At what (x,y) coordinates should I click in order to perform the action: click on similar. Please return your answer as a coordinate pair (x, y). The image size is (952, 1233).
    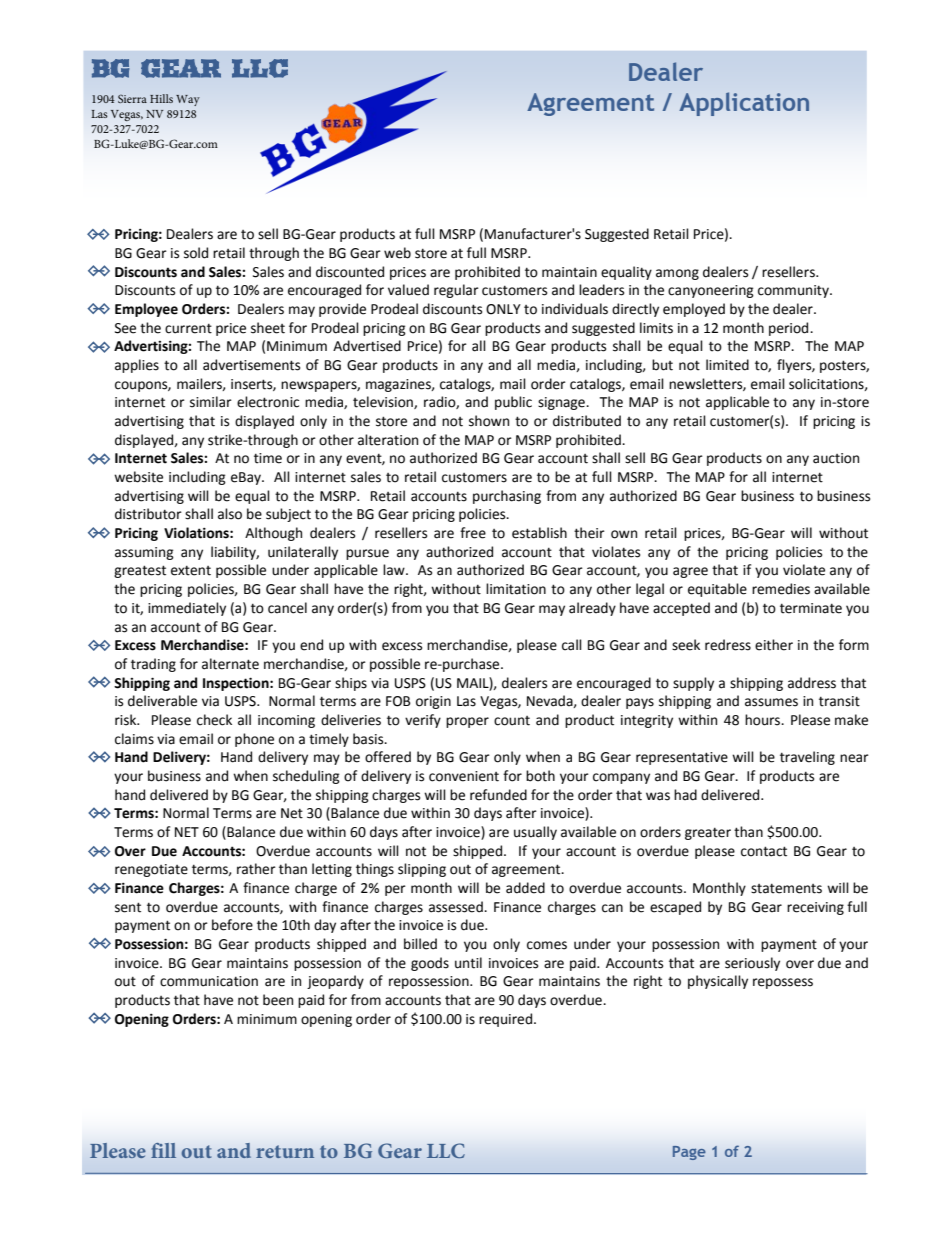
    Looking at the image, I should click on (211, 402).
